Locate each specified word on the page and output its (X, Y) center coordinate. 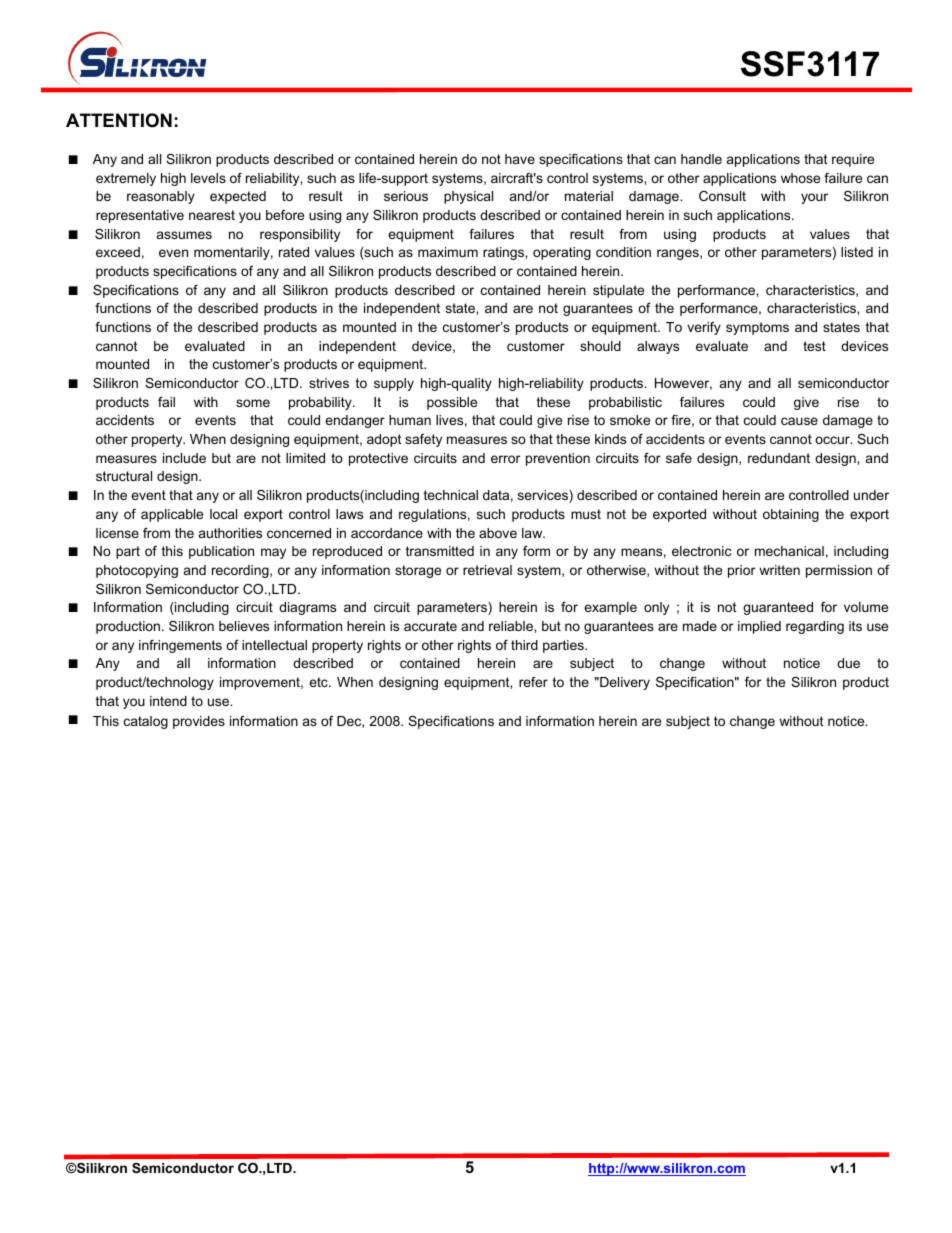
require (853, 160)
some (253, 403)
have (520, 159)
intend (168, 701)
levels (208, 178)
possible (452, 403)
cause (799, 421)
